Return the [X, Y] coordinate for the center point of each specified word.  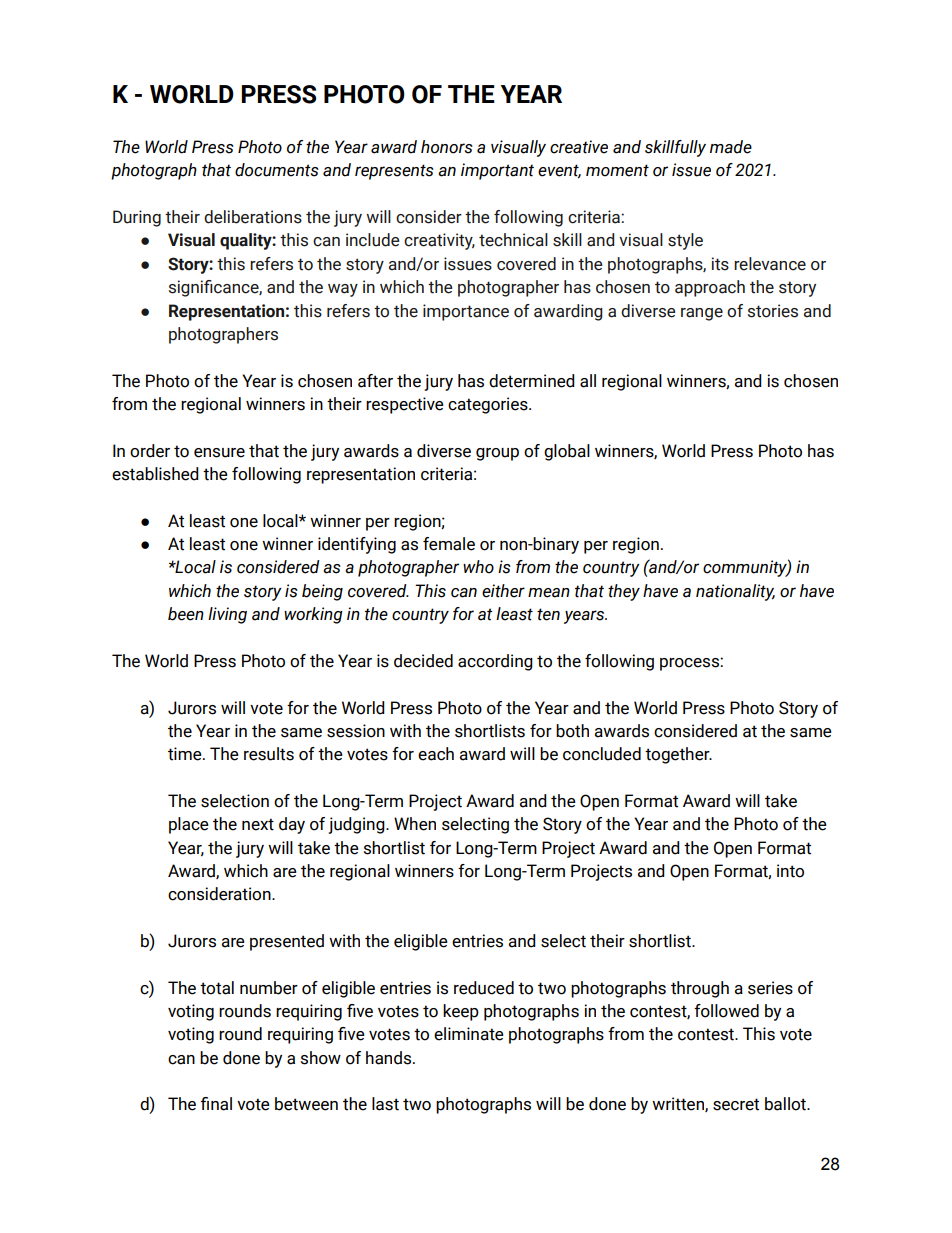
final [216, 1104]
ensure [219, 453]
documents [277, 170]
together [678, 755]
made [731, 147]
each [436, 754]
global [567, 452]
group [497, 454]
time [186, 754]
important [497, 171]
